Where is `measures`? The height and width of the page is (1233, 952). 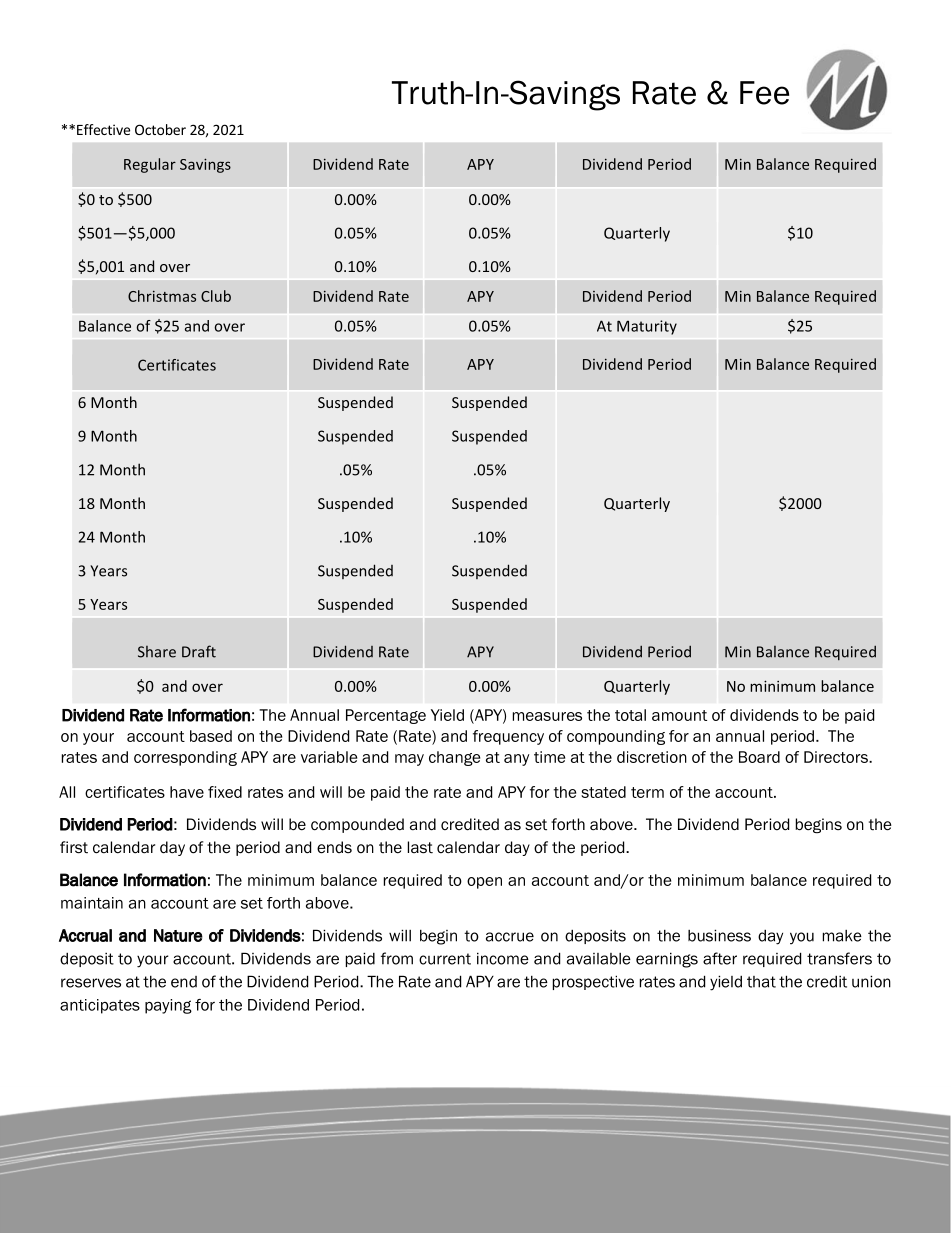
measures is located at coordinates (547, 716).
